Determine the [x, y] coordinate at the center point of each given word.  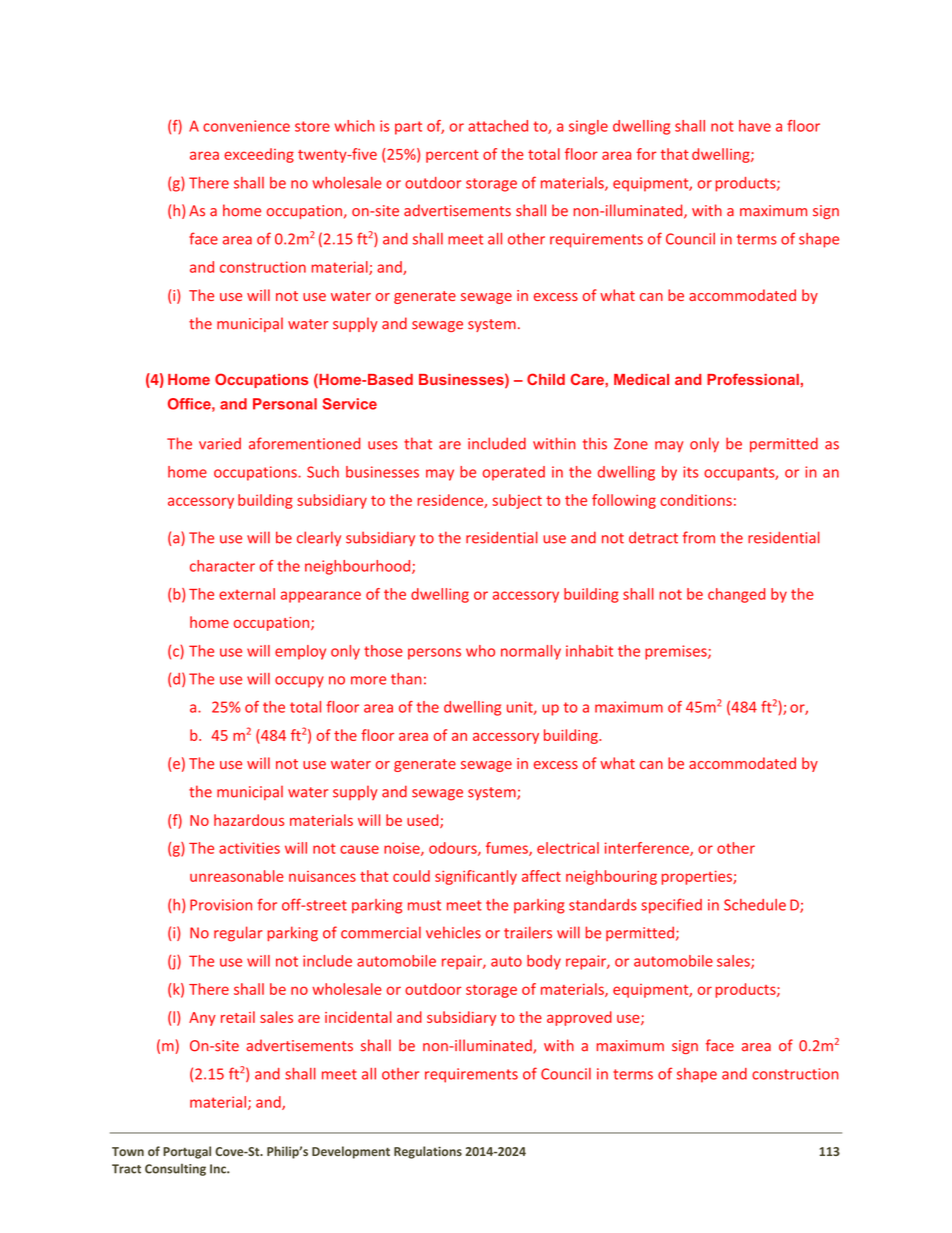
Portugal [187, 1152]
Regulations [428, 1152]
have [755, 126]
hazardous [249, 820]
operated [514, 473]
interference [648, 849]
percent [452, 156]
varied [220, 444]
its [690, 472]
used [424, 821]
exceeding [259, 155]
